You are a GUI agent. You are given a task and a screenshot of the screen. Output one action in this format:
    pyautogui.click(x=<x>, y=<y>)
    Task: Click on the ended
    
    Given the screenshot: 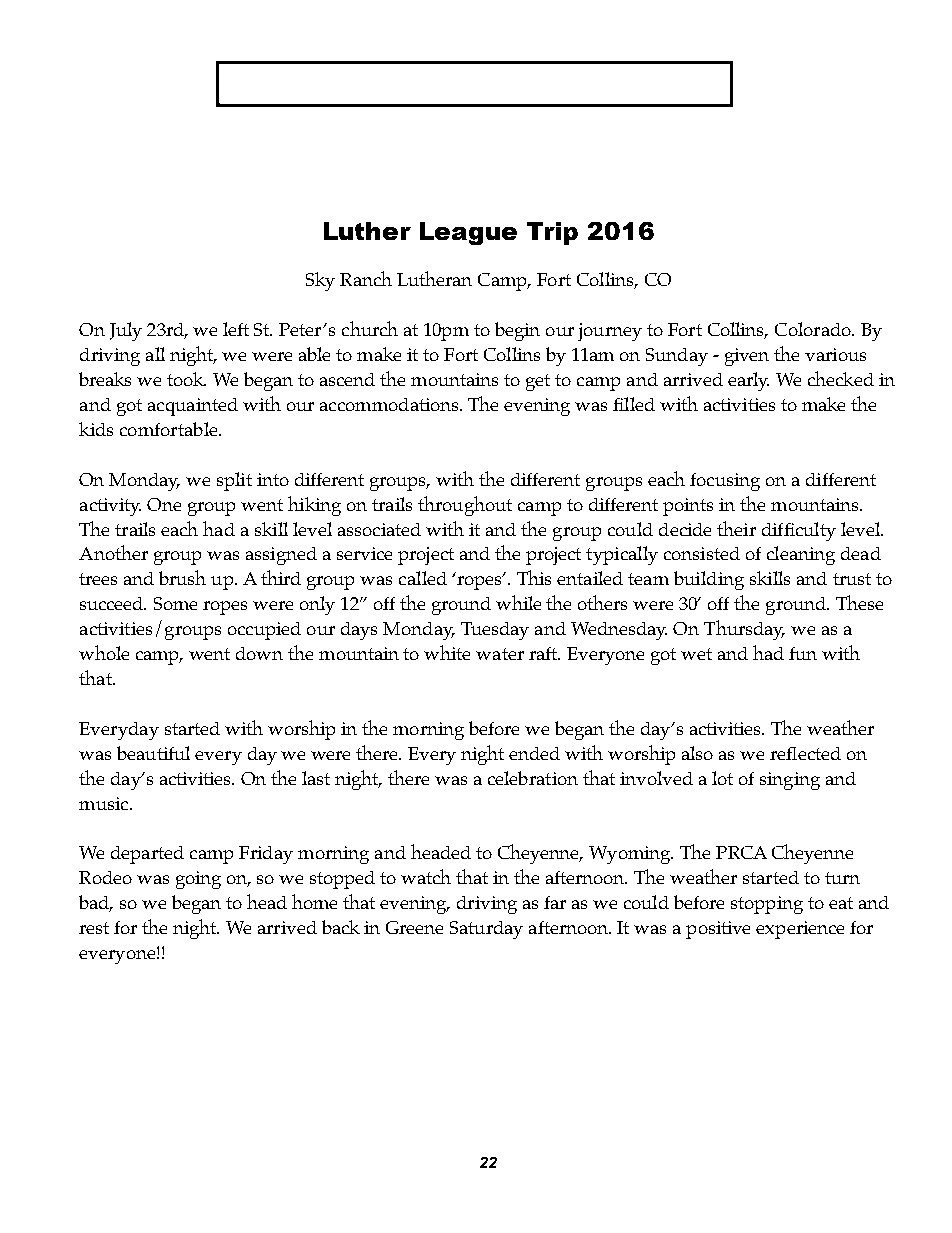 What is the action you would take?
    pyautogui.click(x=534, y=753)
